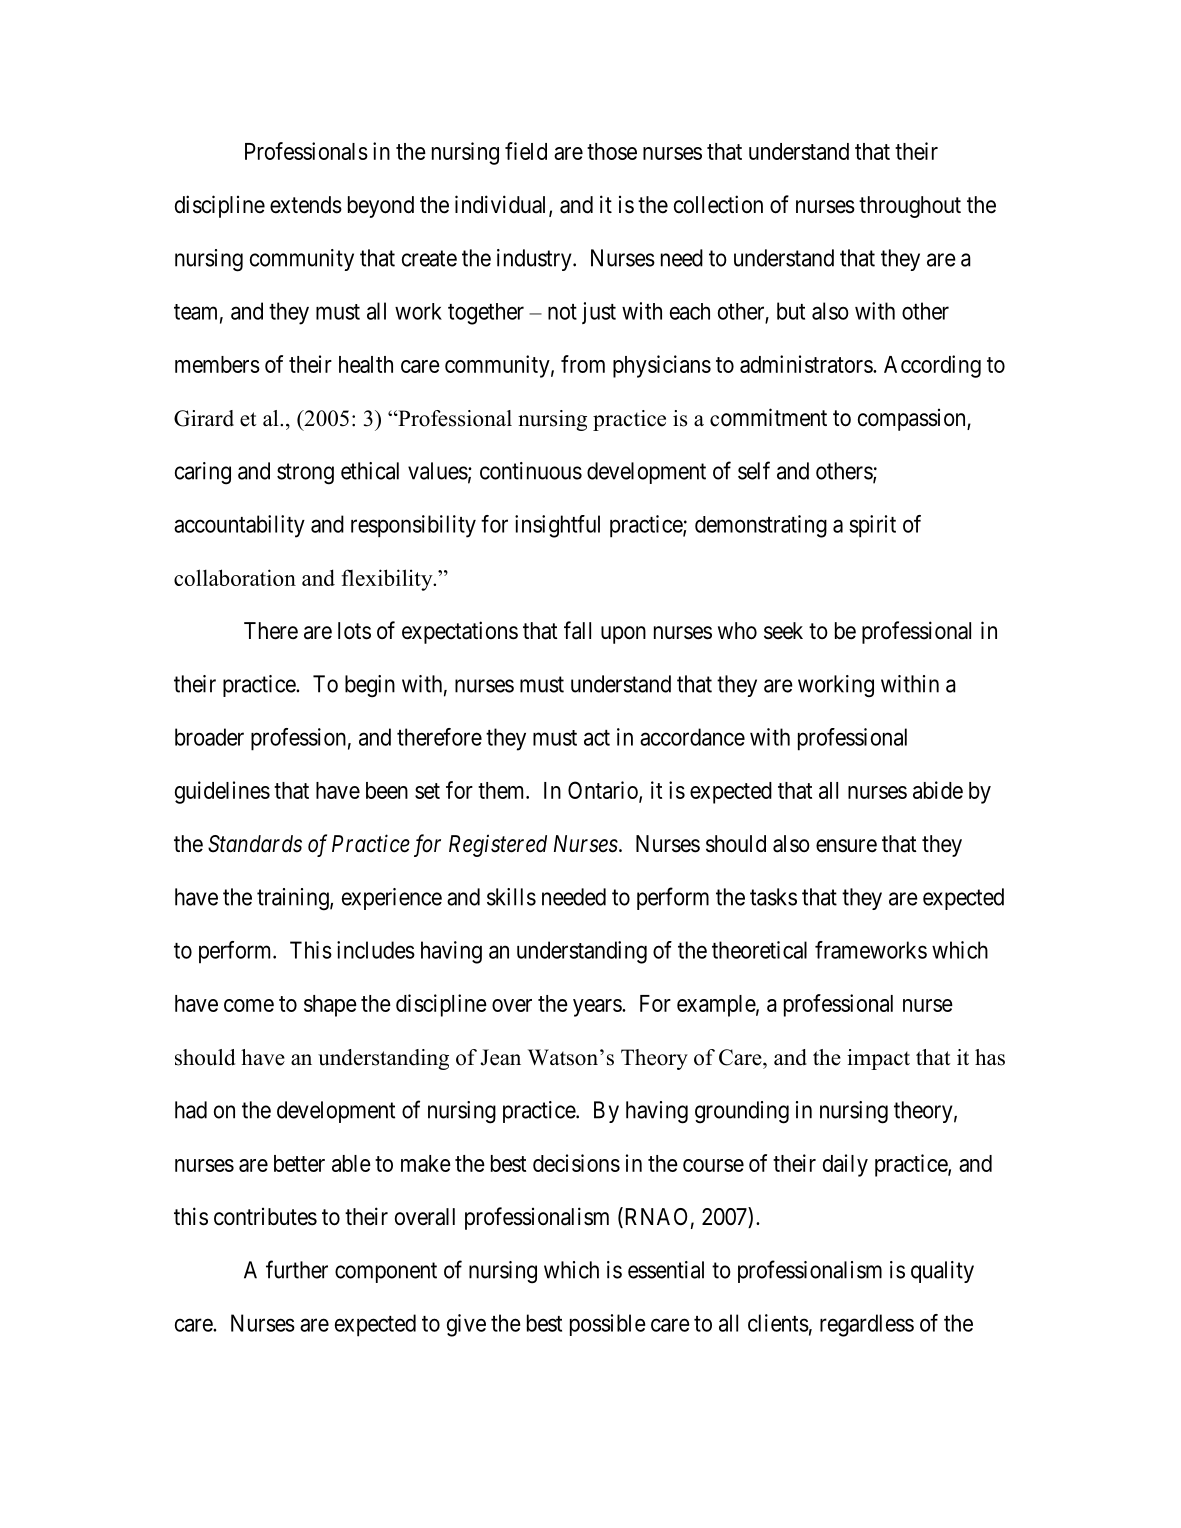  Describe the element at coordinates (910, 207) in the screenshot. I see `throughout` at that location.
